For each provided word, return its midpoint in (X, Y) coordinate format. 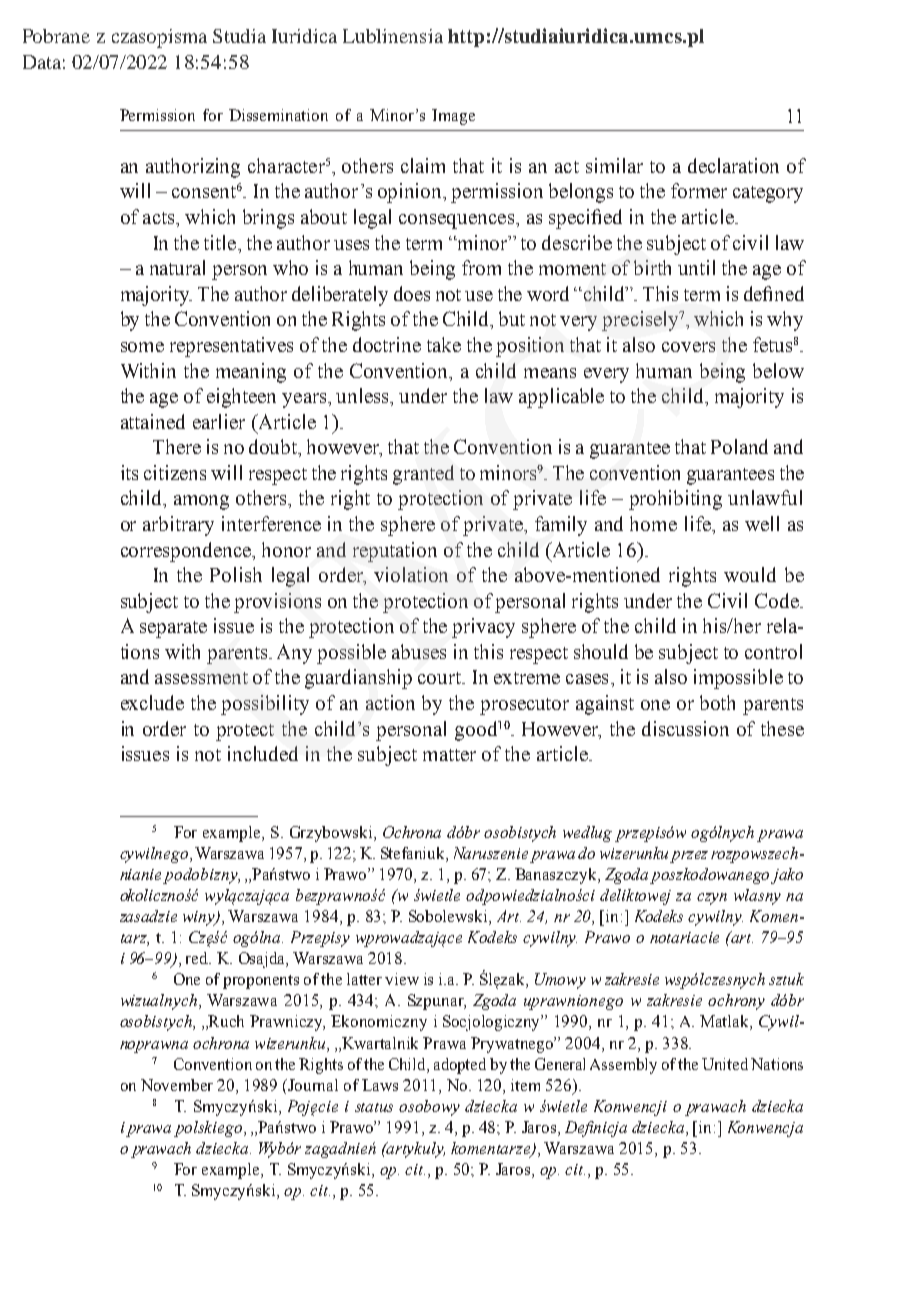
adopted (460, 1066)
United (725, 1064)
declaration (733, 165)
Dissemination (278, 115)
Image (453, 117)
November (177, 1085)
